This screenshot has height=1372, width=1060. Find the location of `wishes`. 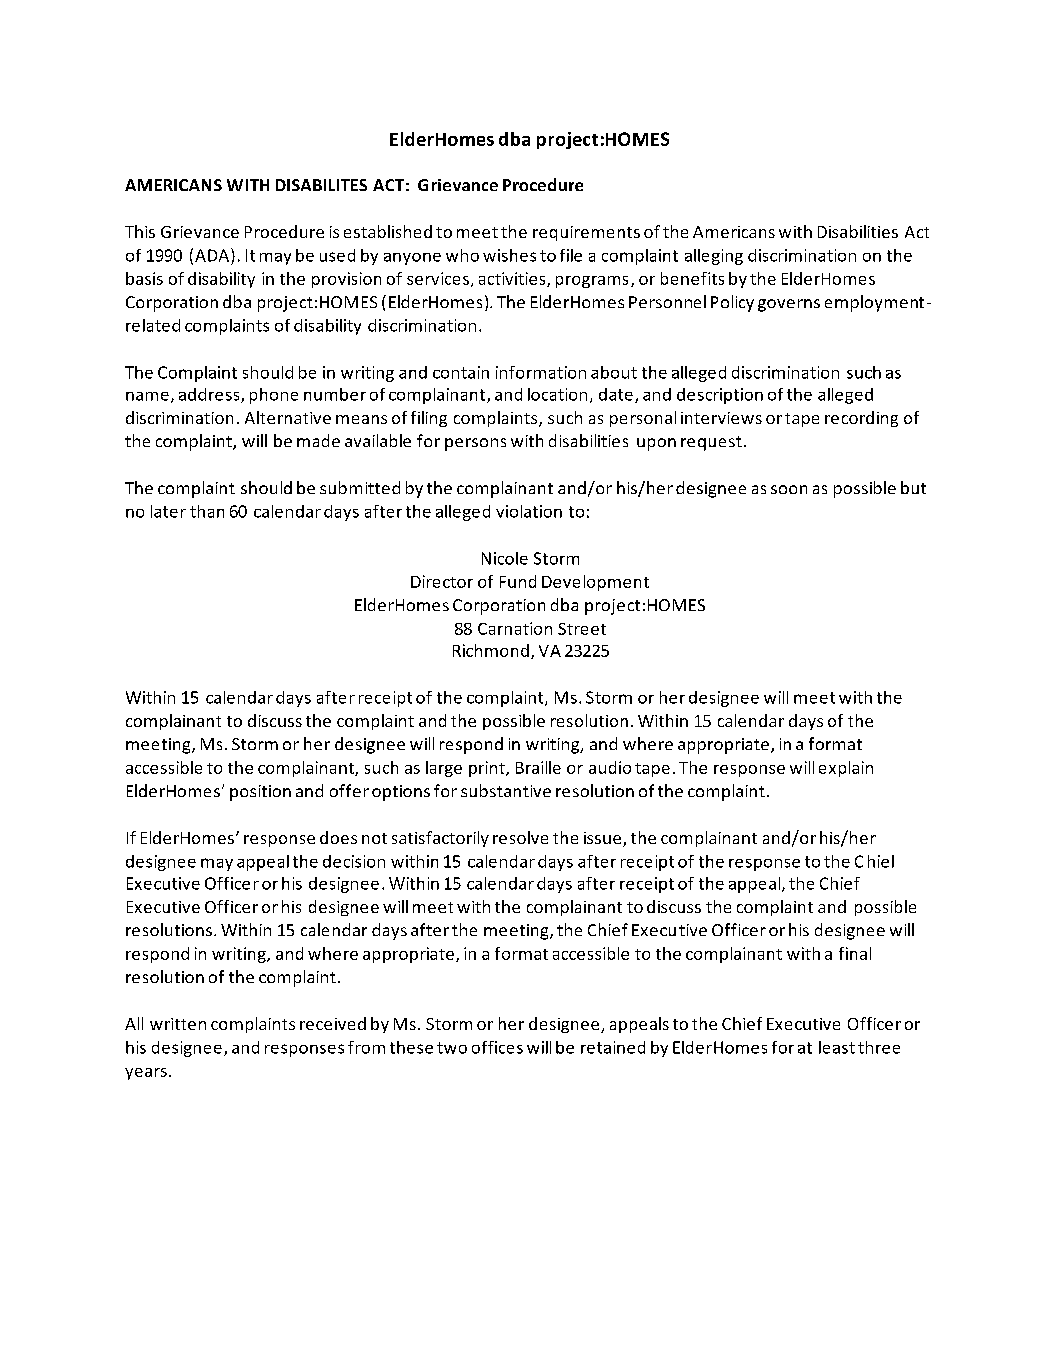

wishes is located at coordinates (509, 255).
